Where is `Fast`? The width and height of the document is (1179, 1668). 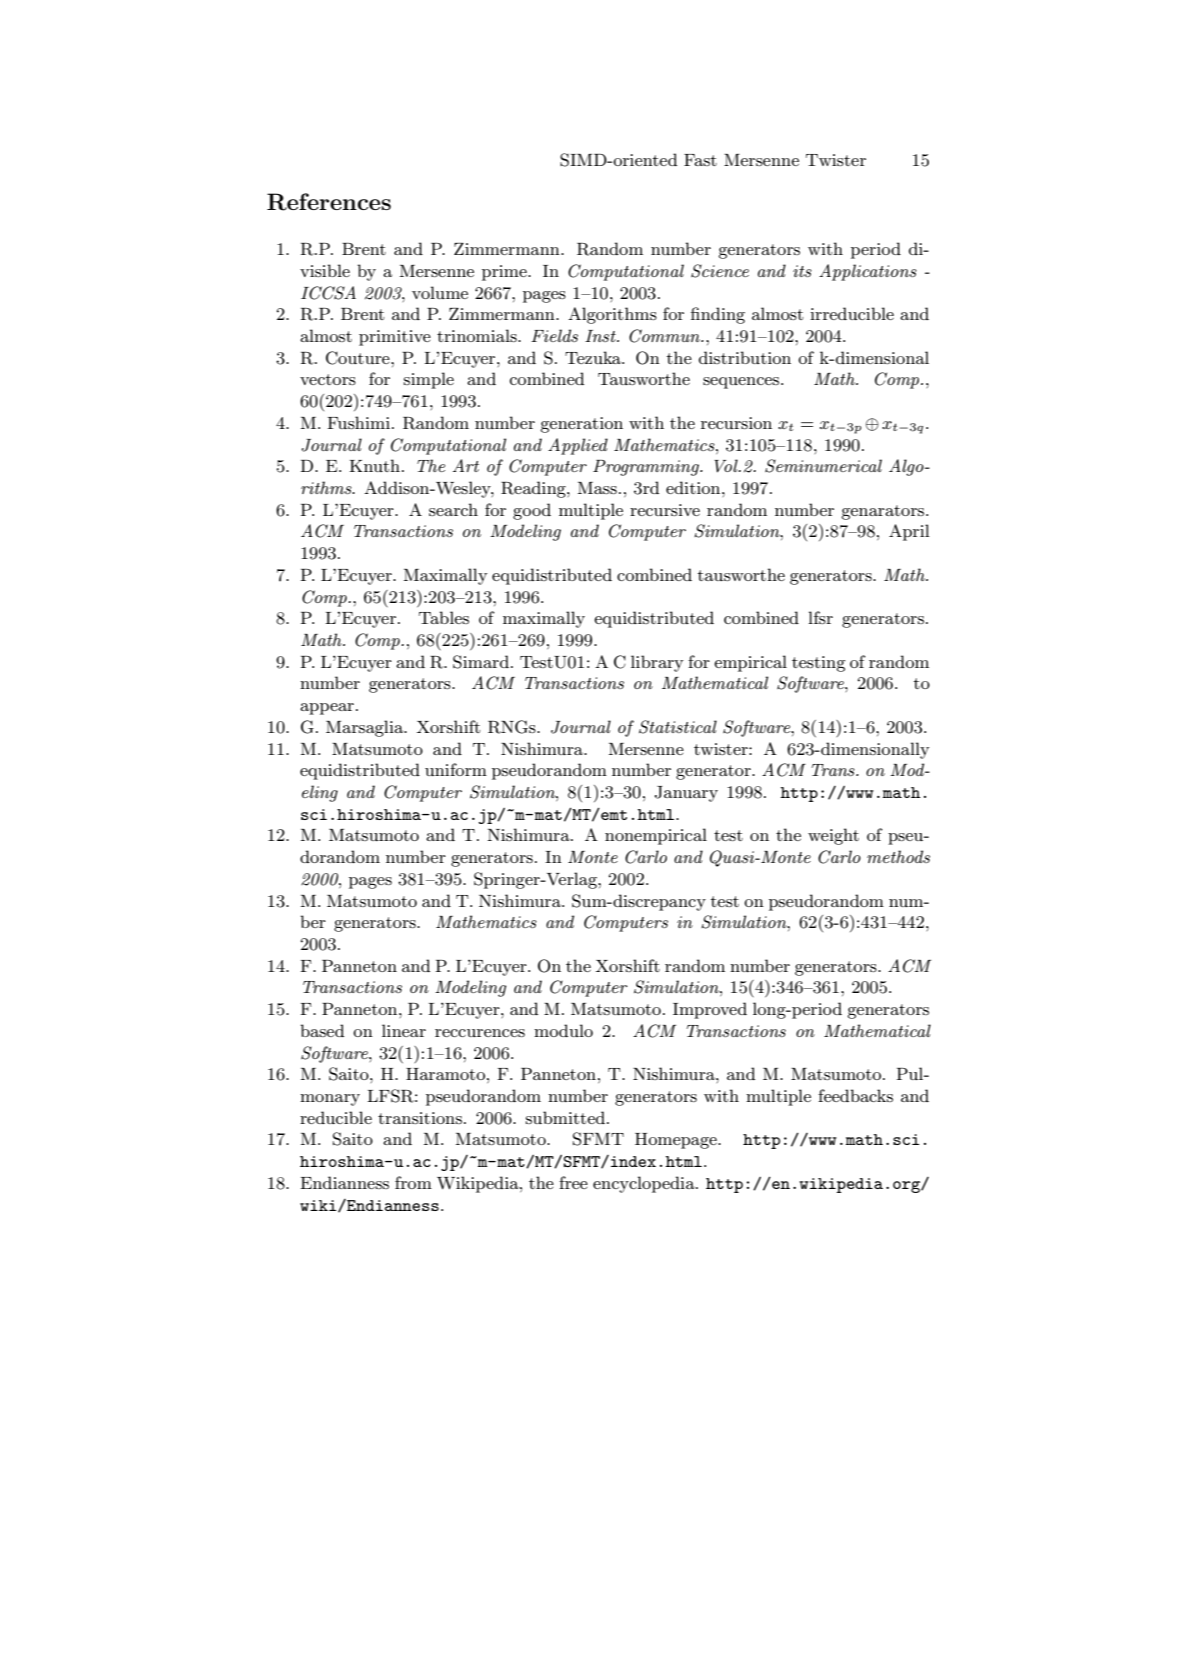 Fast is located at coordinates (700, 160).
